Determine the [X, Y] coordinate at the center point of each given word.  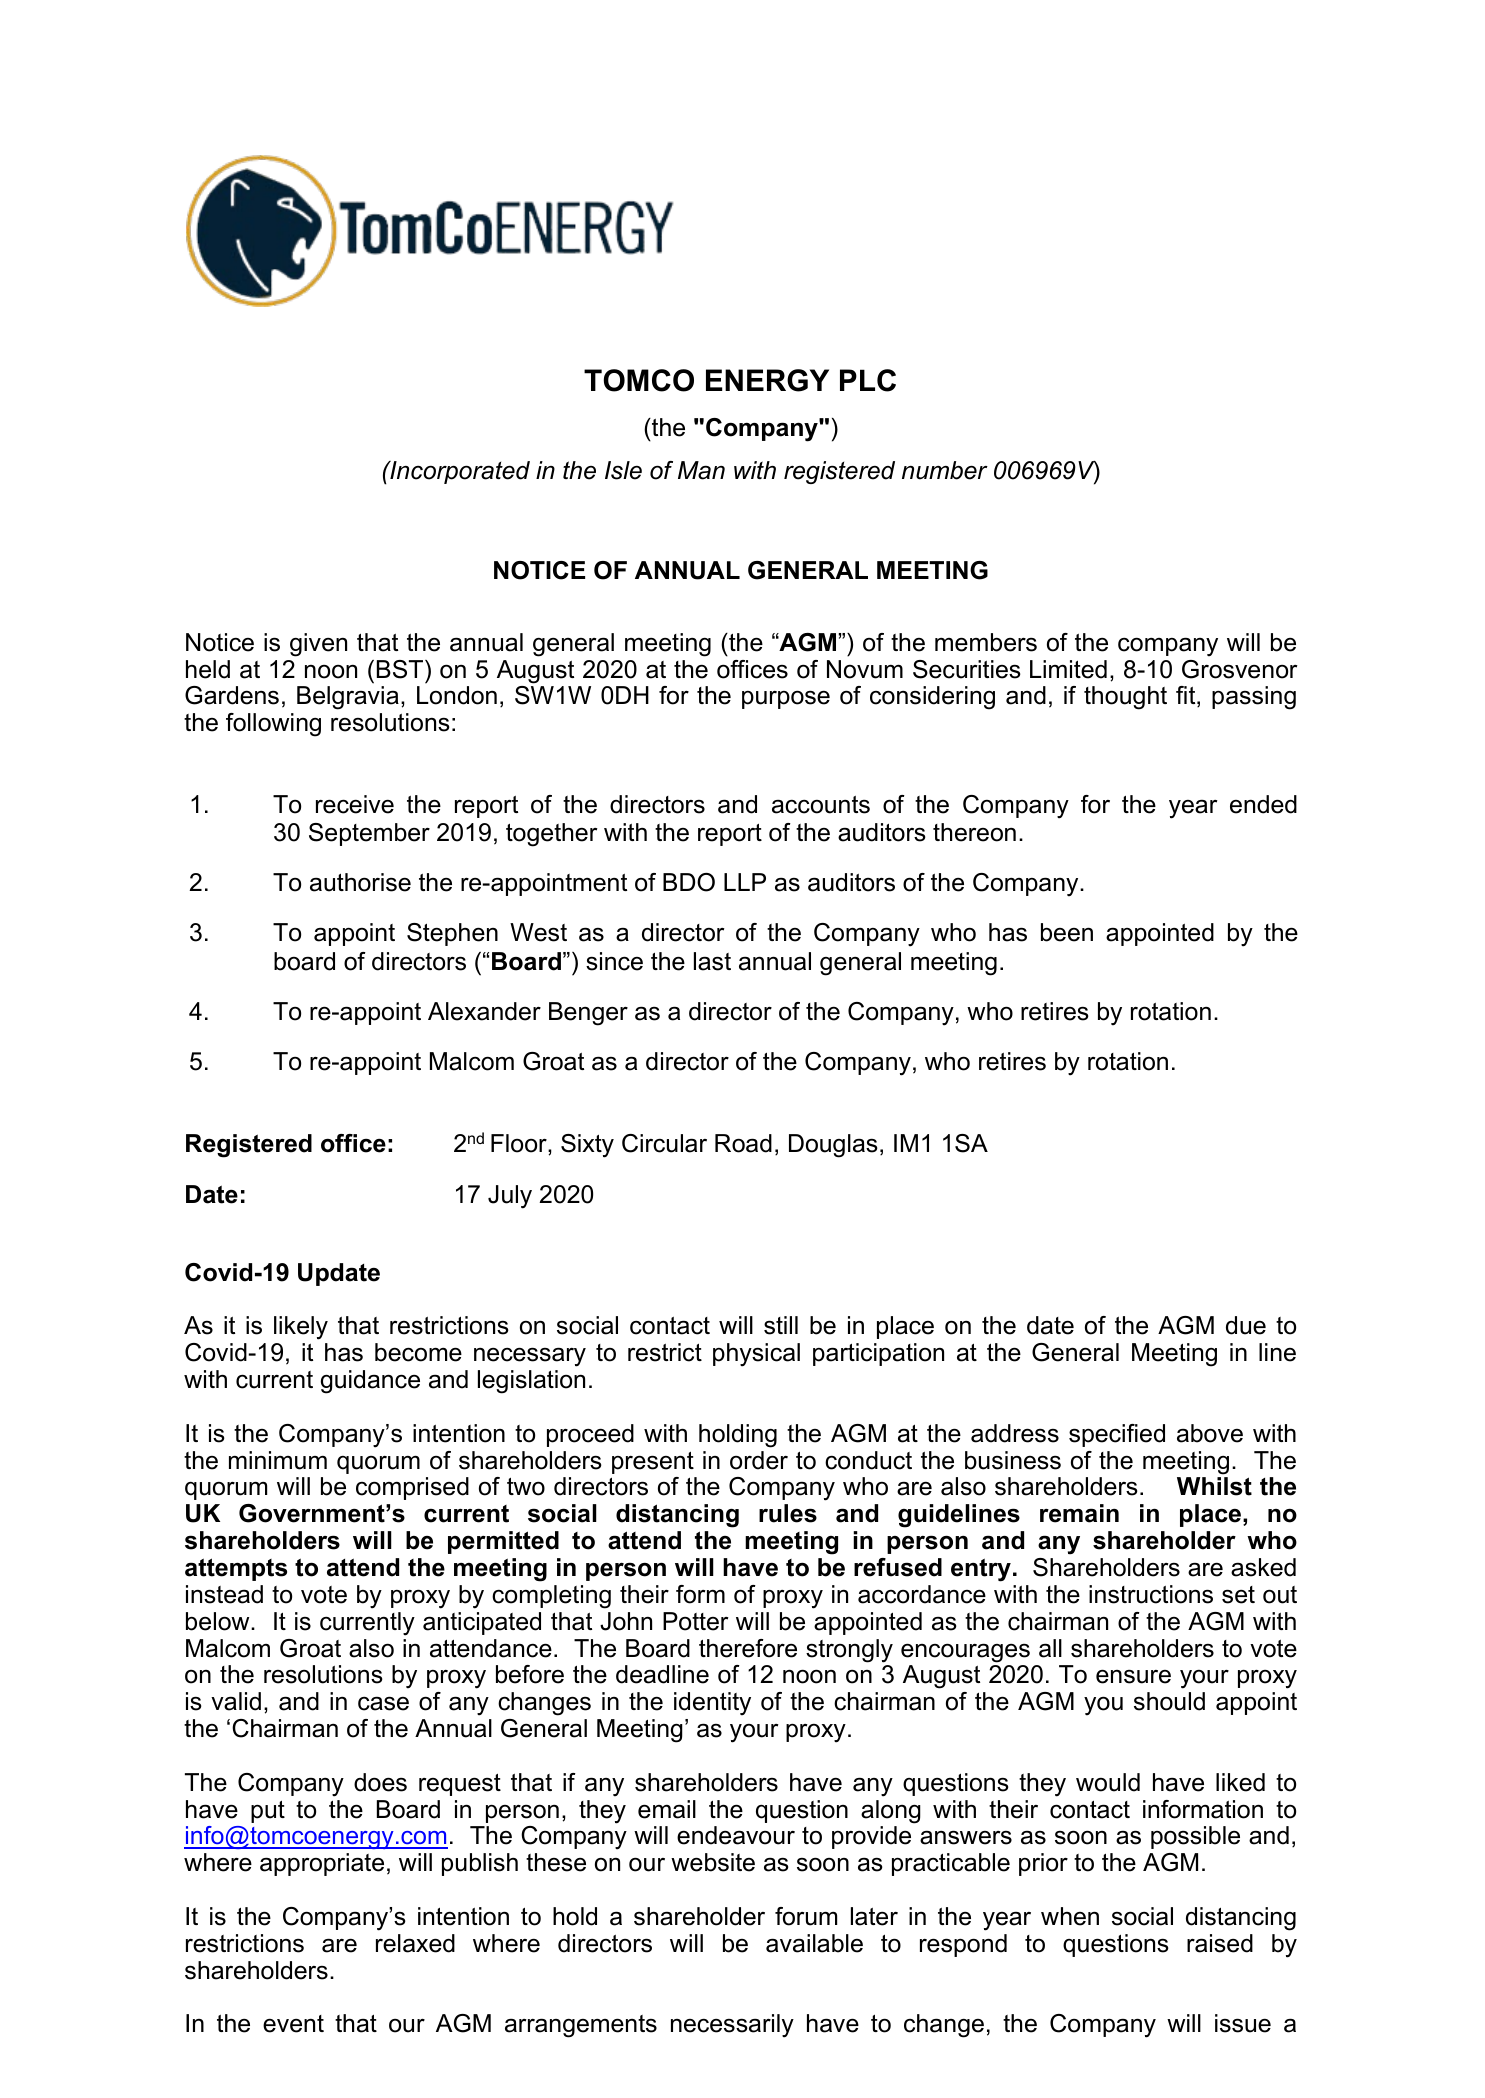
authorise [360, 882]
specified [1117, 1435]
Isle [623, 470]
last [712, 961]
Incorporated [459, 472]
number [945, 470]
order [759, 1460]
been [1067, 932]
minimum [278, 1460]
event [293, 2024]
